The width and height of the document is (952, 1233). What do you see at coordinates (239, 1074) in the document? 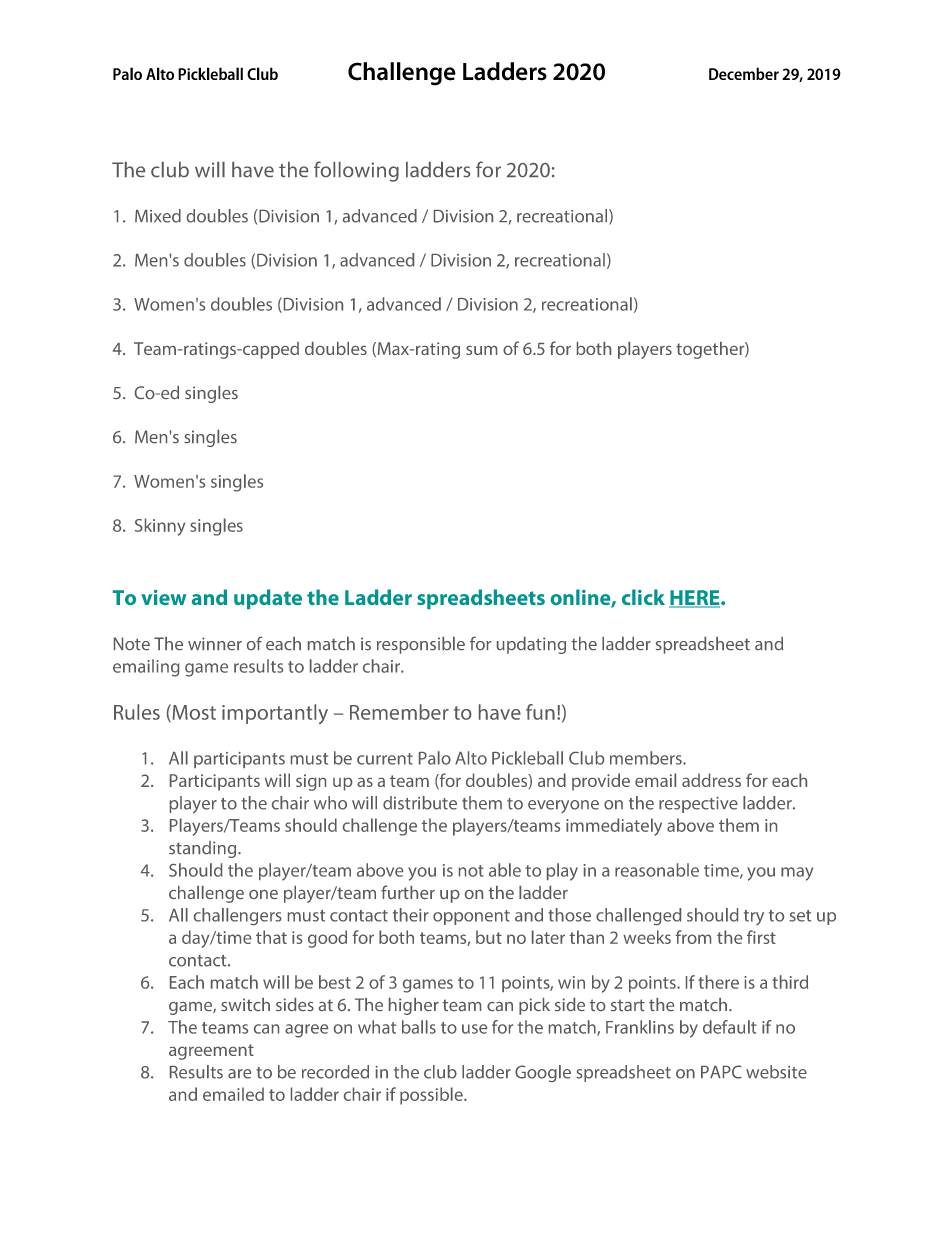
I see `are` at bounding box center [239, 1074].
